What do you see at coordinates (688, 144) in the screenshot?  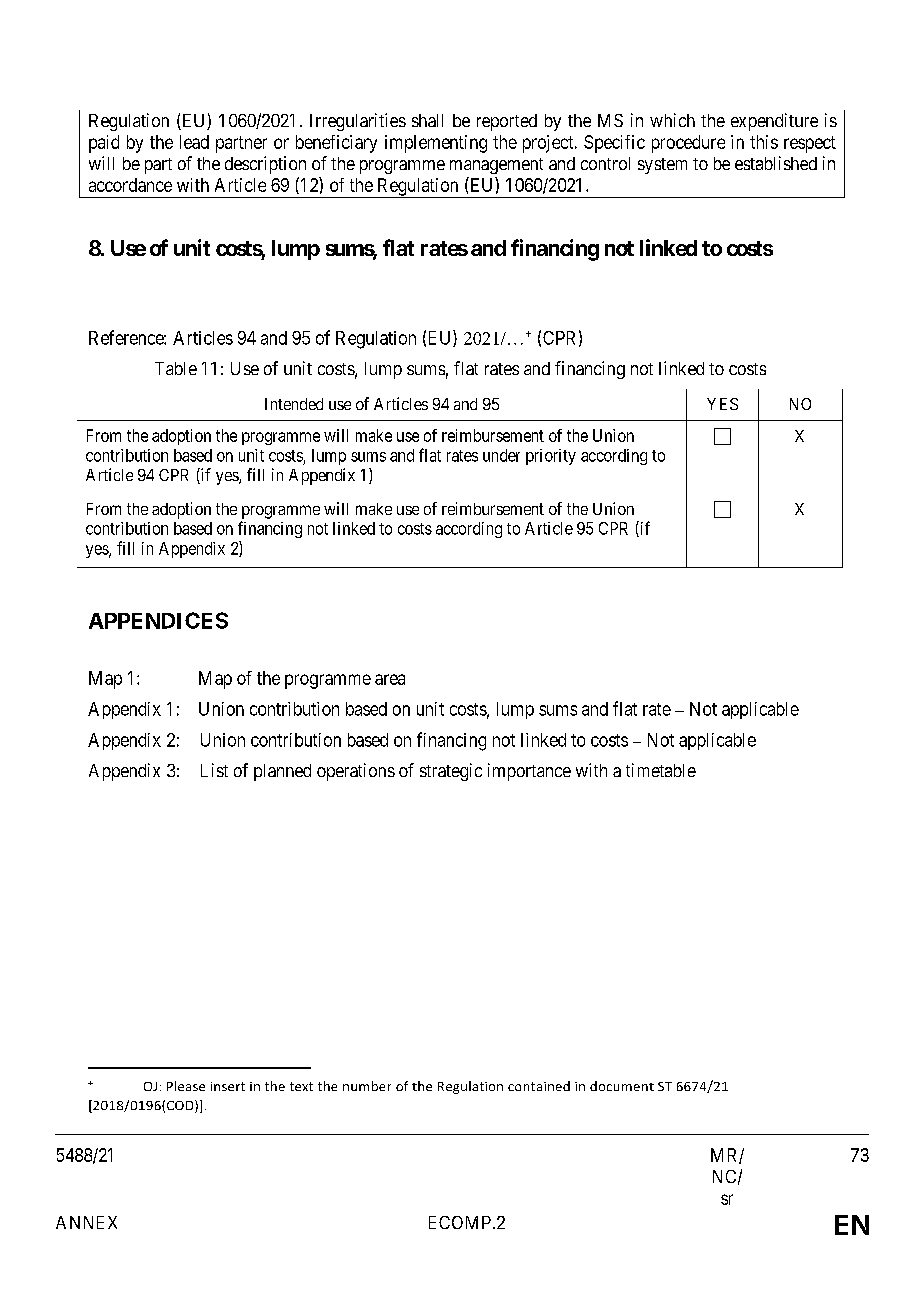 I see `procedure` at bounding box center [688, 144].
